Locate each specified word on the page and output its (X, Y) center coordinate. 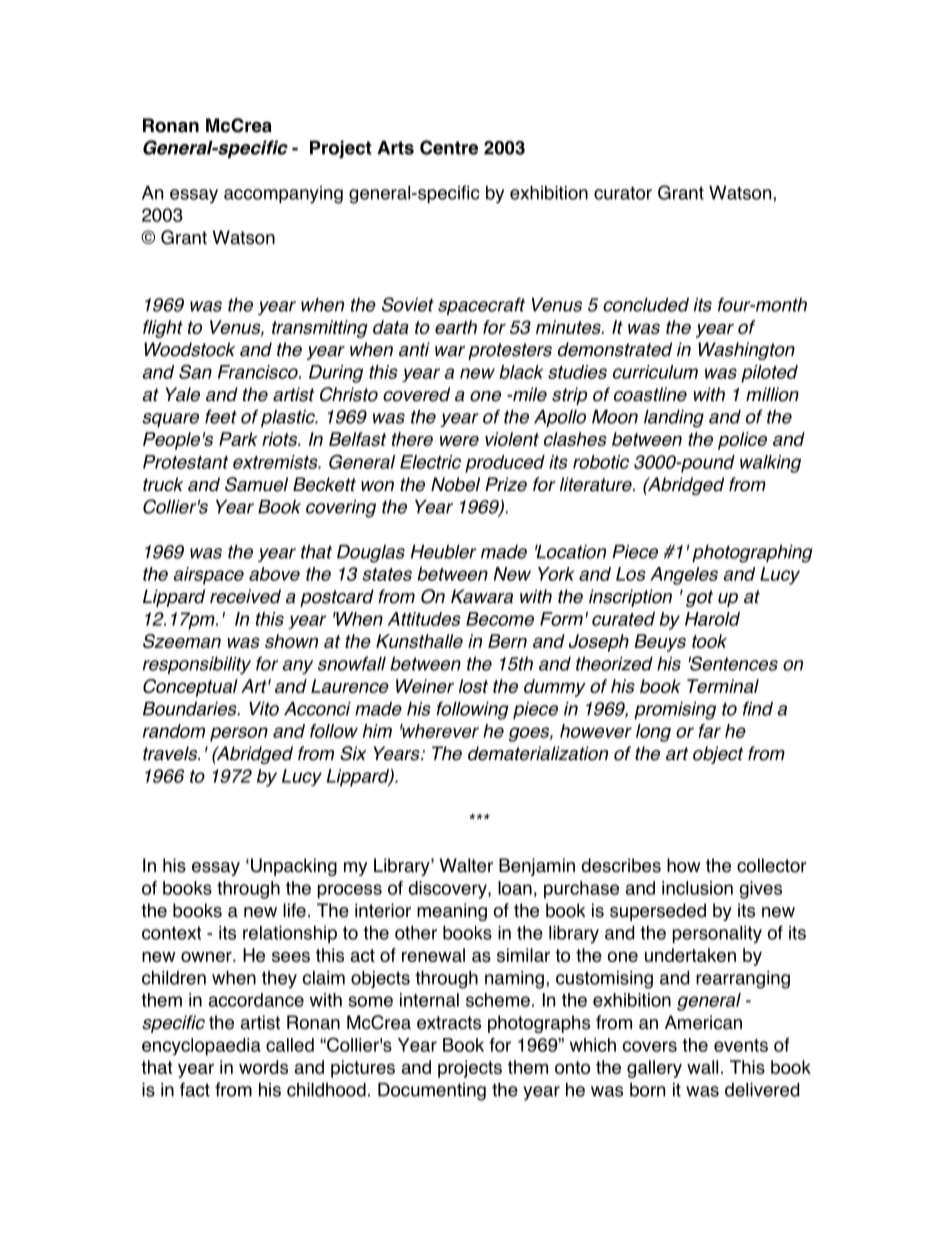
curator (623, 193)
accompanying (283, 195)
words (263, 1067)
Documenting (432, 1092)
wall (702, 1067)
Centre (449, 147)
